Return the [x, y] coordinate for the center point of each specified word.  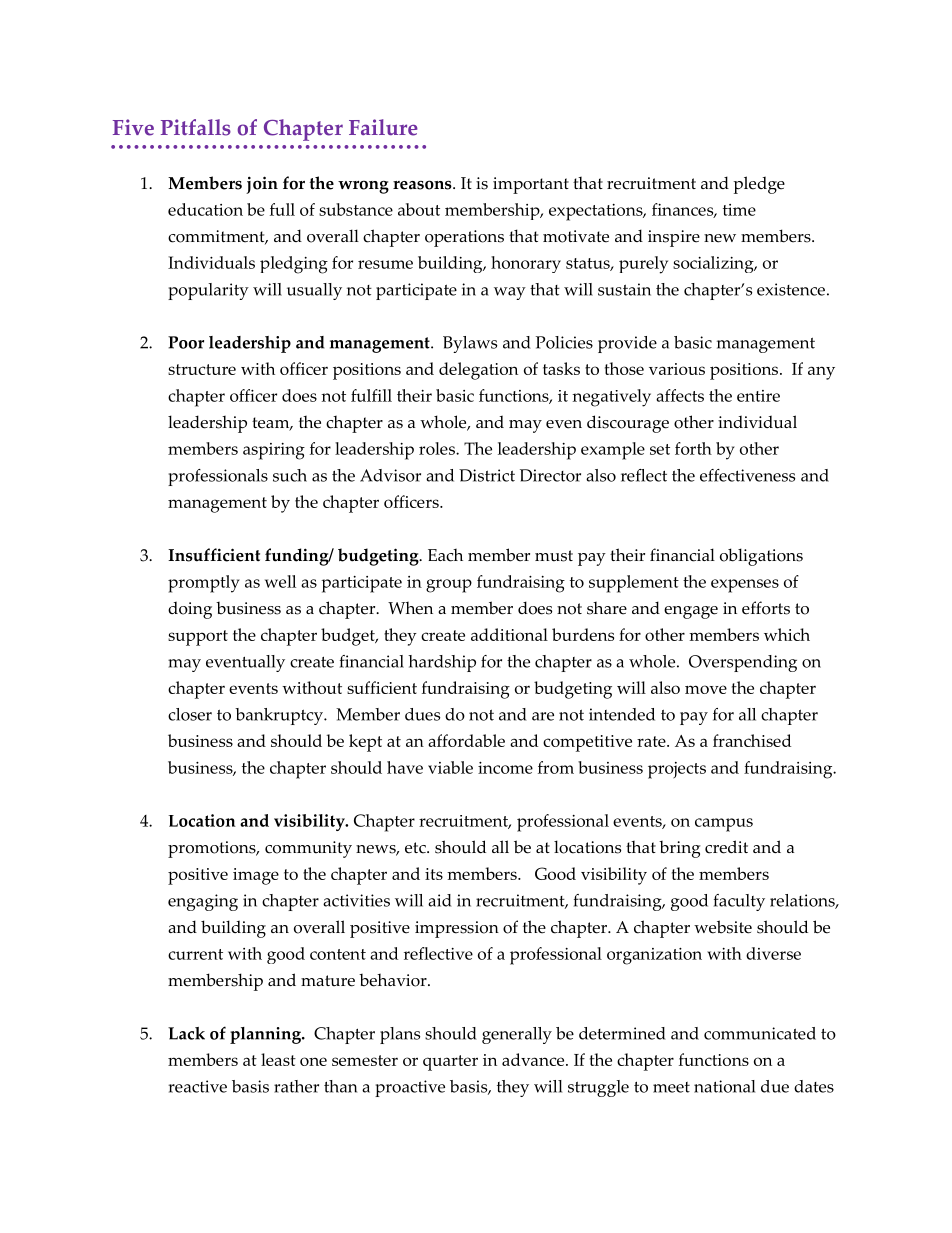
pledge [759, 185]
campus [724, 825]
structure [202, 369]
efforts [766, 608]
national [724, 1086]
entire [758, 396]
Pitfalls [196, 127]
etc [416, 848]
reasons [423, 185]
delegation [478, 371]
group [449, 586]
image [256, 876]
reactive [197, 1086]
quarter [450, 1063]
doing [190, 610]
